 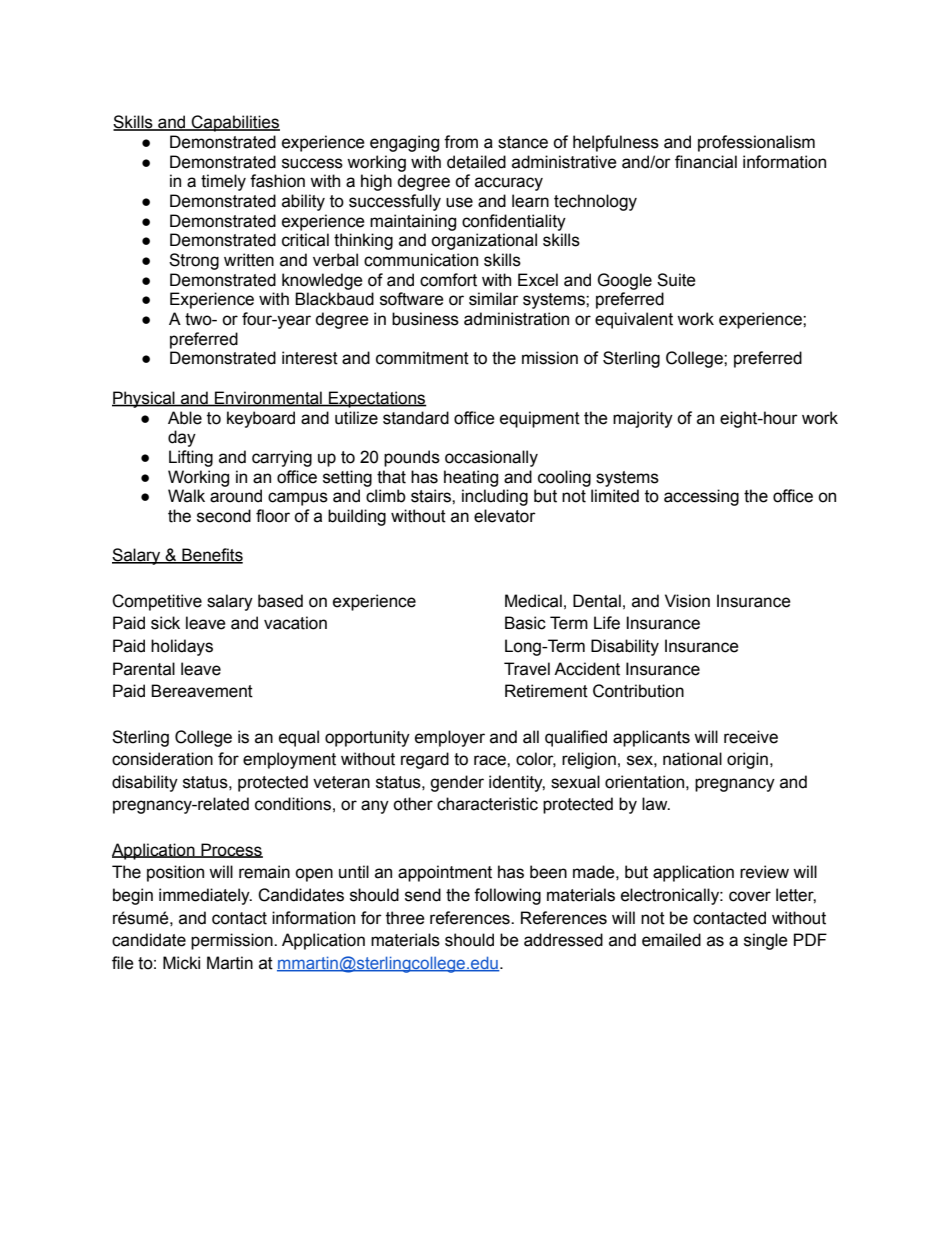 What do you see at coordinates (235, 123) in the screenshot?
I see `Capabilities` at bounding box center [235, 123].
